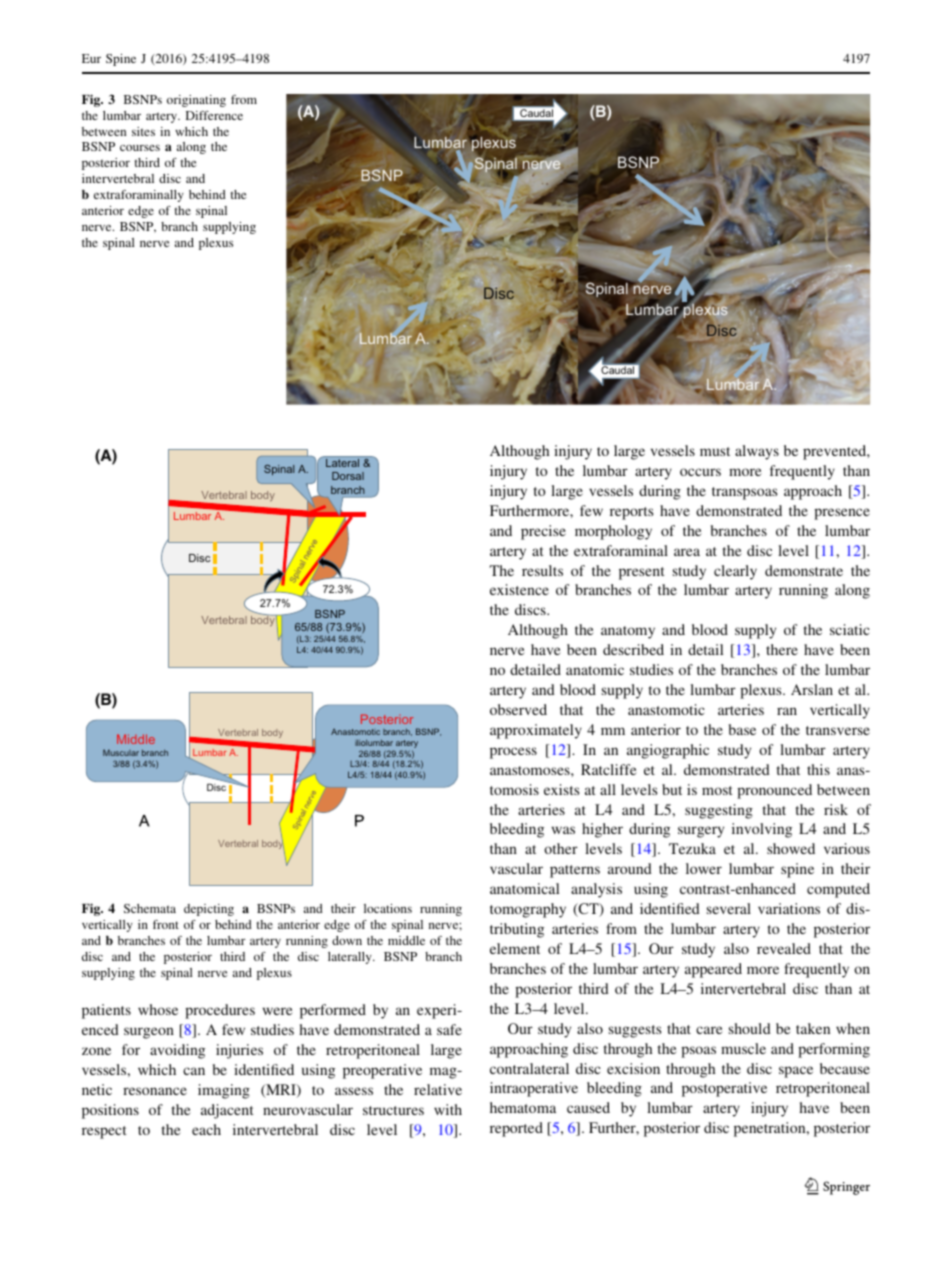 The height and width of the screenshot is (1265, 952). I want to click on pronounced, so click(774, 791).
